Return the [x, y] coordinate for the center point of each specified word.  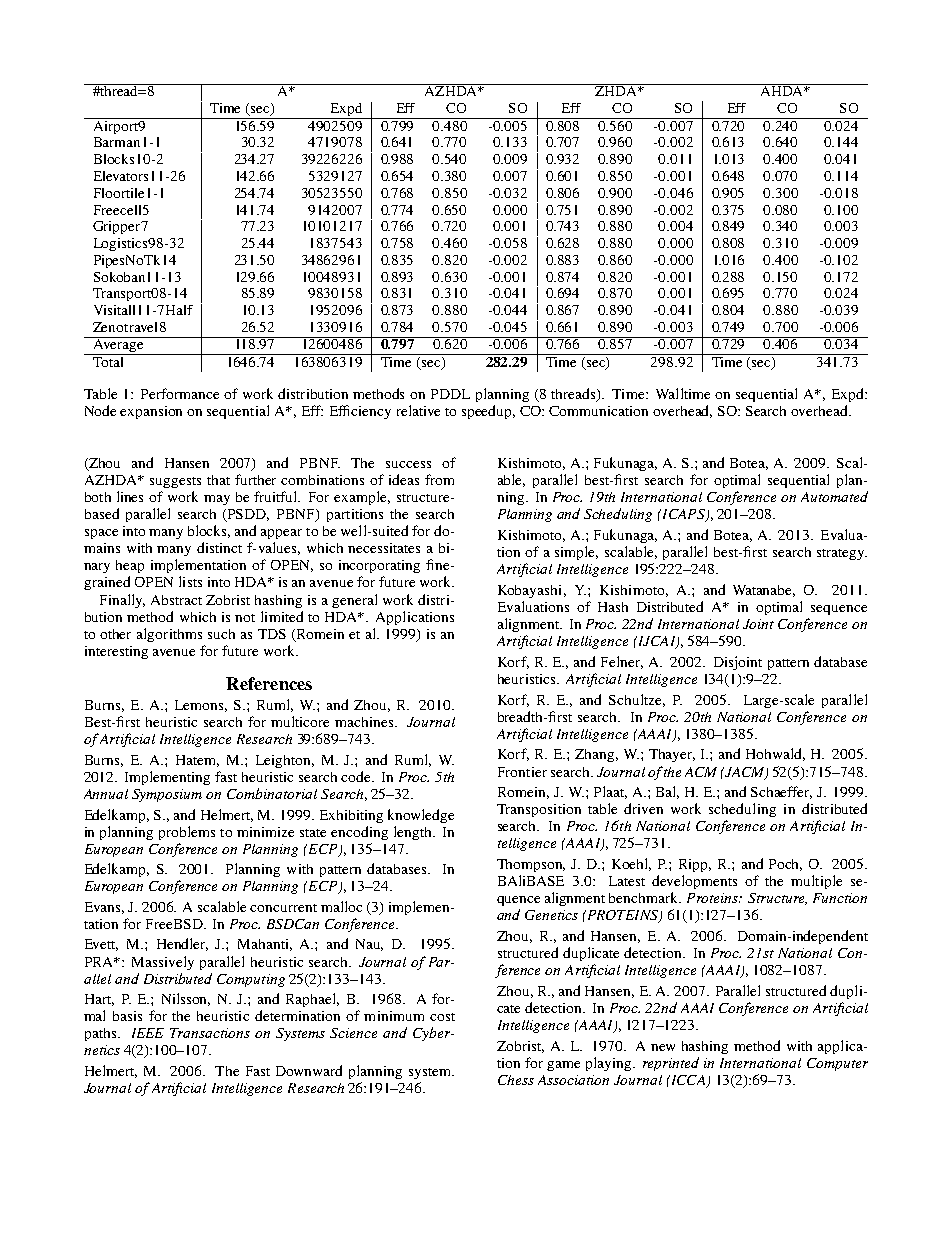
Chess [516, 1080]
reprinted [671, 1064]
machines [365, 722]
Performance [180, 393]
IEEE [148, 1033]
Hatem [197, 761]
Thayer [672, 755]
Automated [834, 496]
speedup [488, 412]
